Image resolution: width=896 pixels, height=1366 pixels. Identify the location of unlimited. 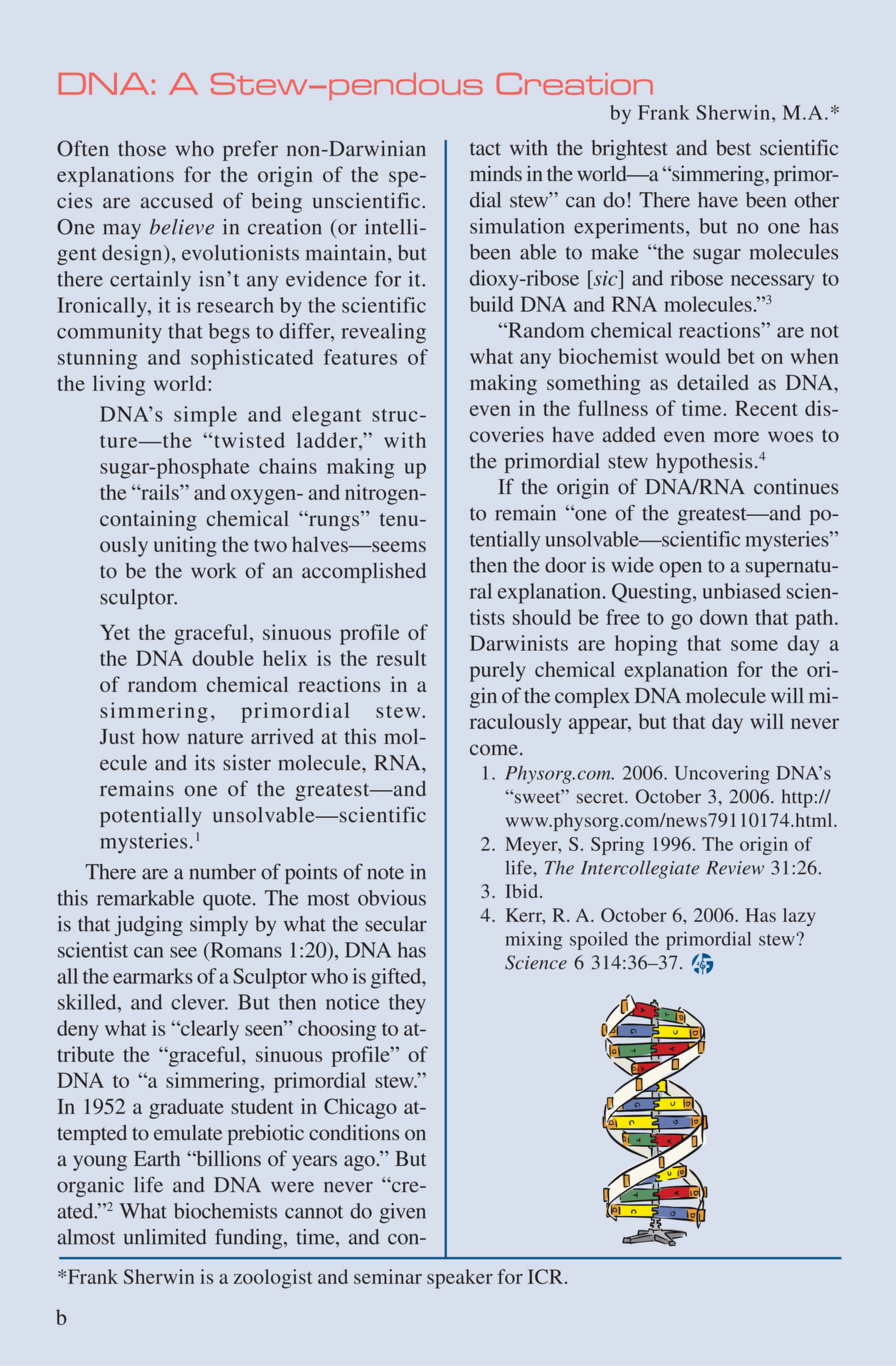
(165, 1237).
